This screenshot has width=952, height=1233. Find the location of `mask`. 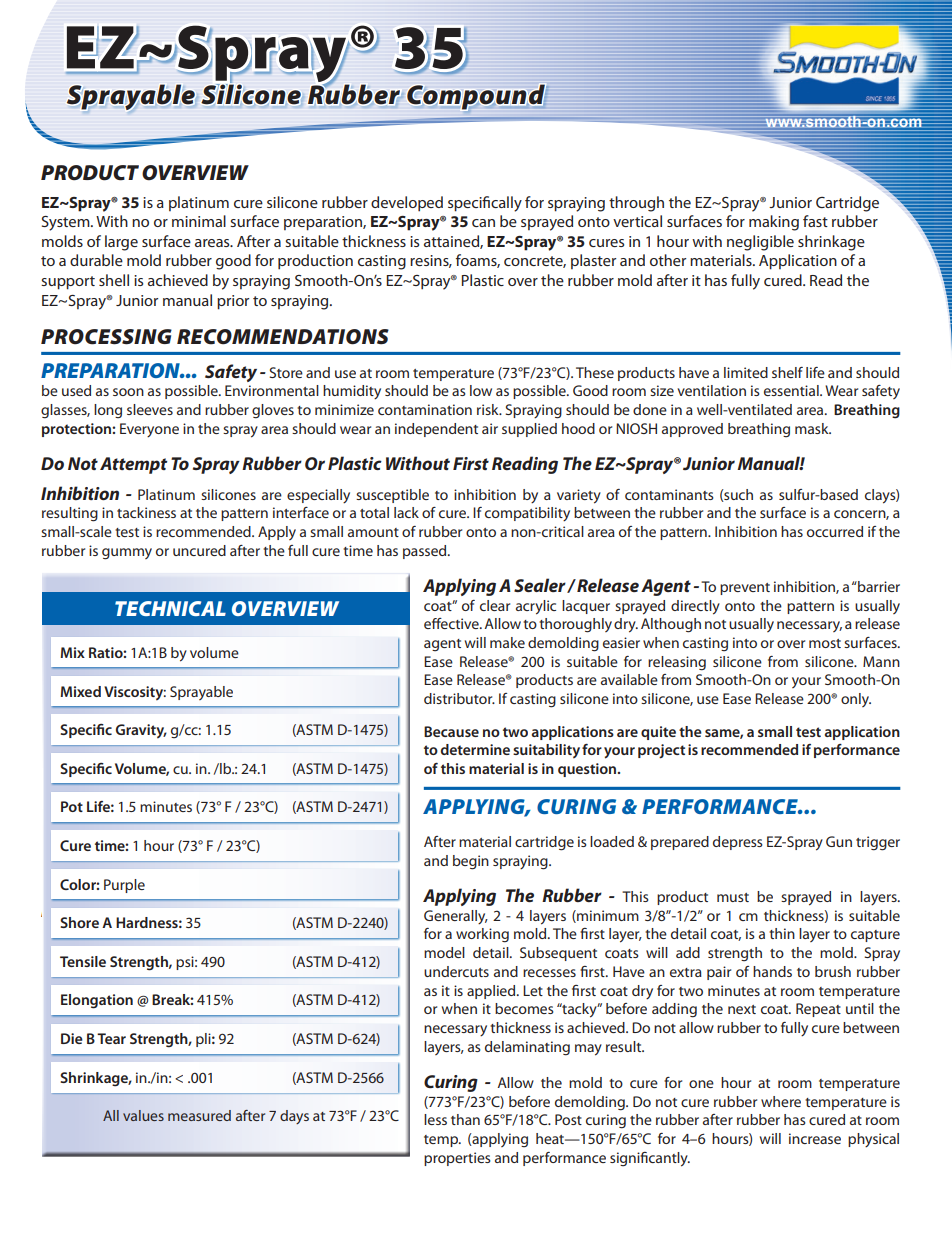

mask is located at coordinates (813, 428).
